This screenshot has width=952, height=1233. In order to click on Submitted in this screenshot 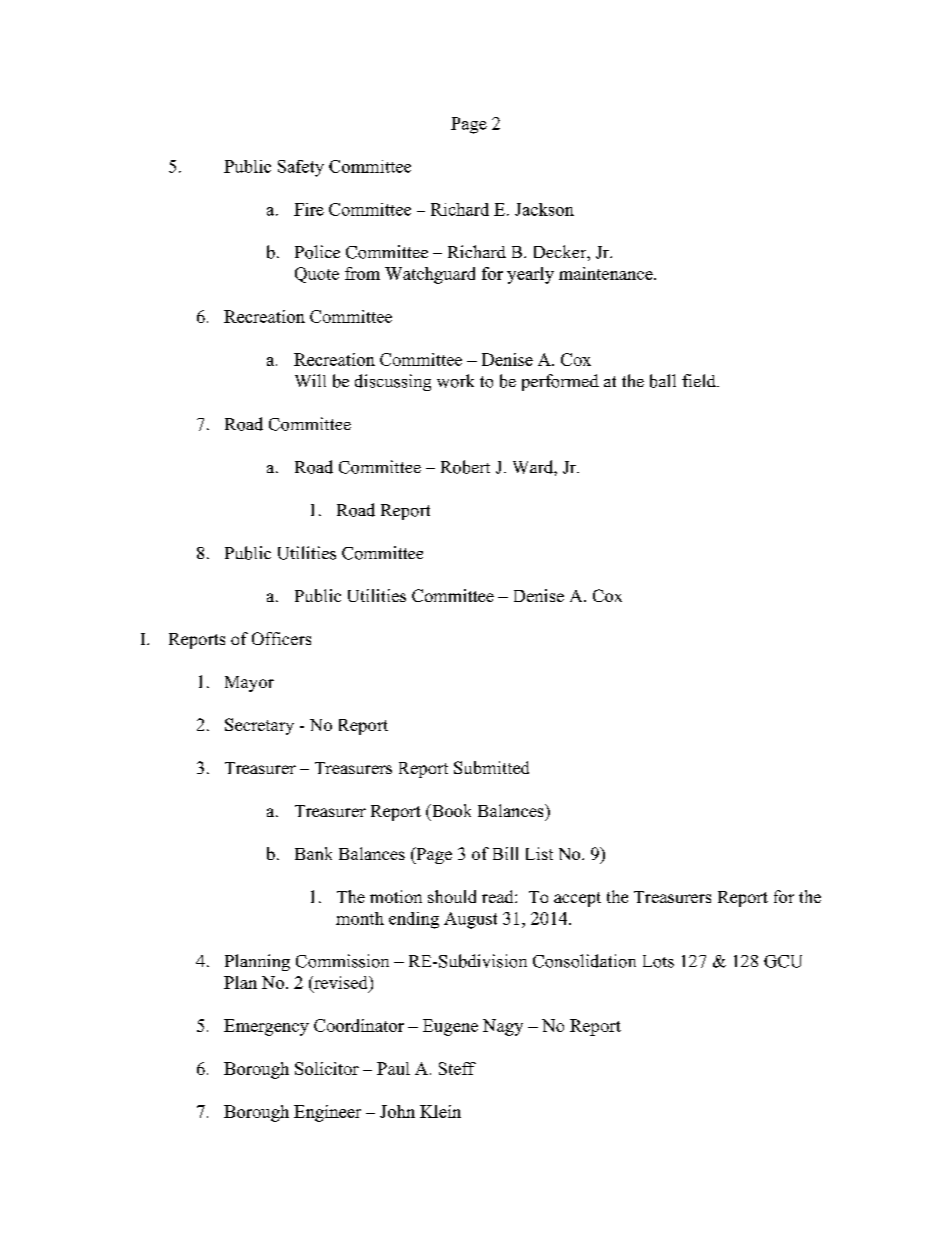, I will do `click(491, 767)`.
